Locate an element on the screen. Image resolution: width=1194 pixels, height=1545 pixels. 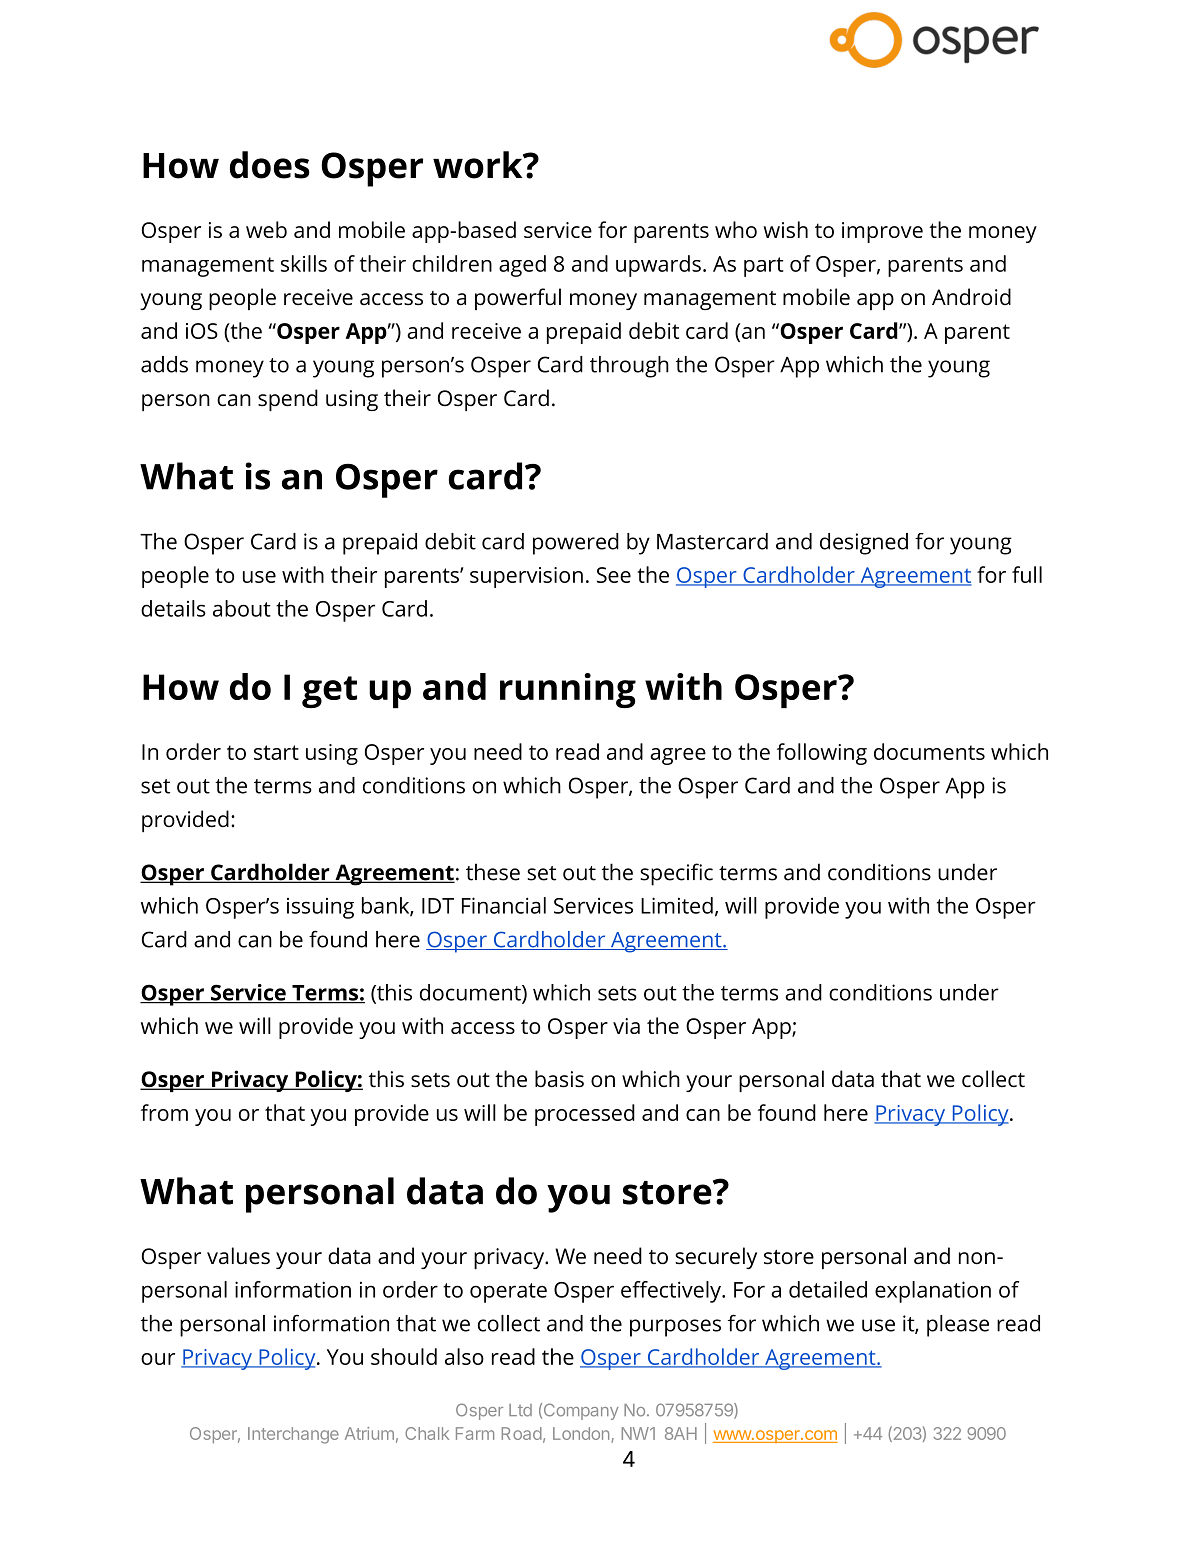
London is located at coordinates (581, 1433).
